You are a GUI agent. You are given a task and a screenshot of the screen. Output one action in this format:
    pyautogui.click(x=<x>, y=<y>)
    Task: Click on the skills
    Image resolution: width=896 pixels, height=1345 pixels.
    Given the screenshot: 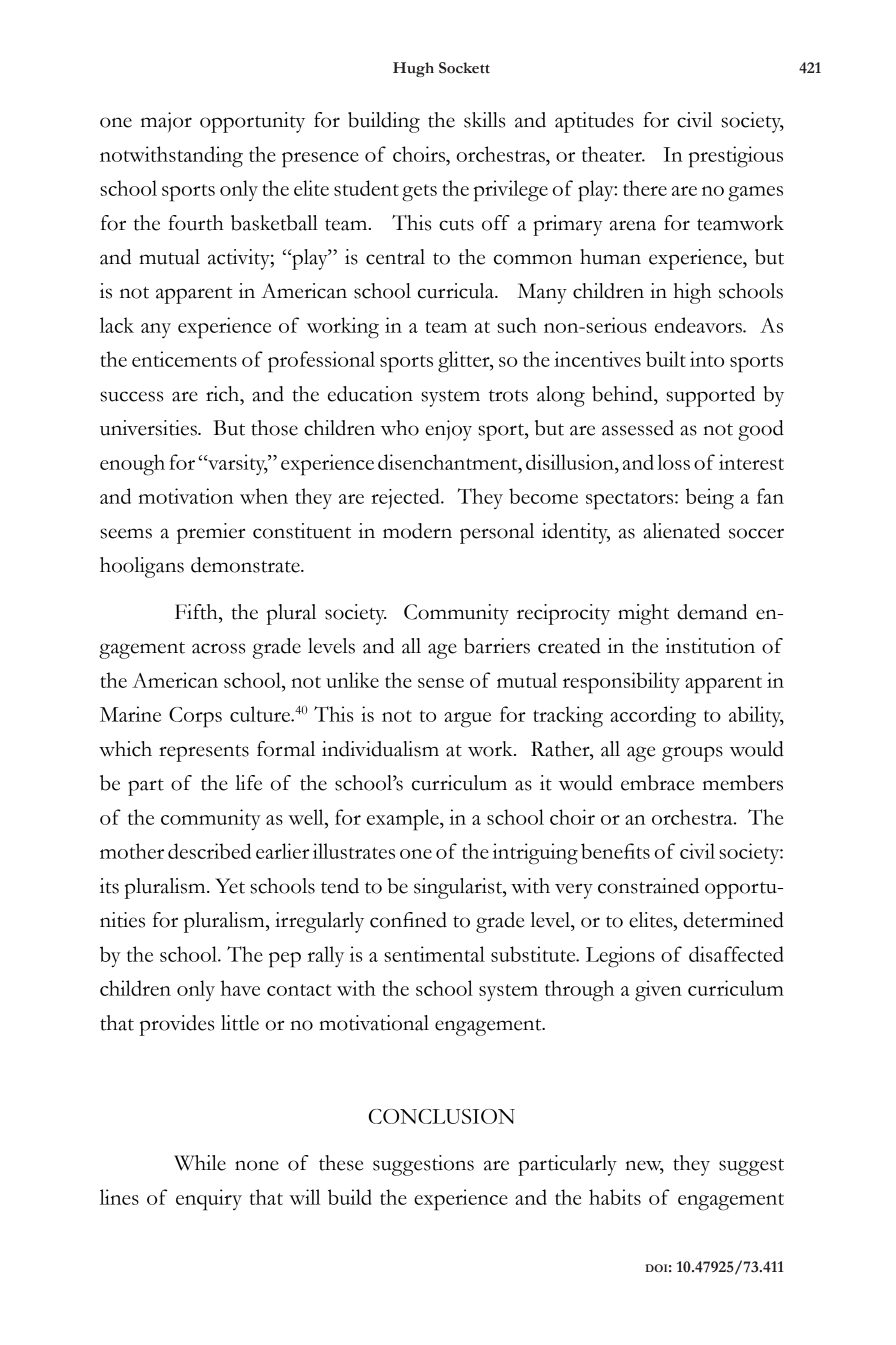 What is the action you would take?
    pyautogui.click(x=484, y=120)
